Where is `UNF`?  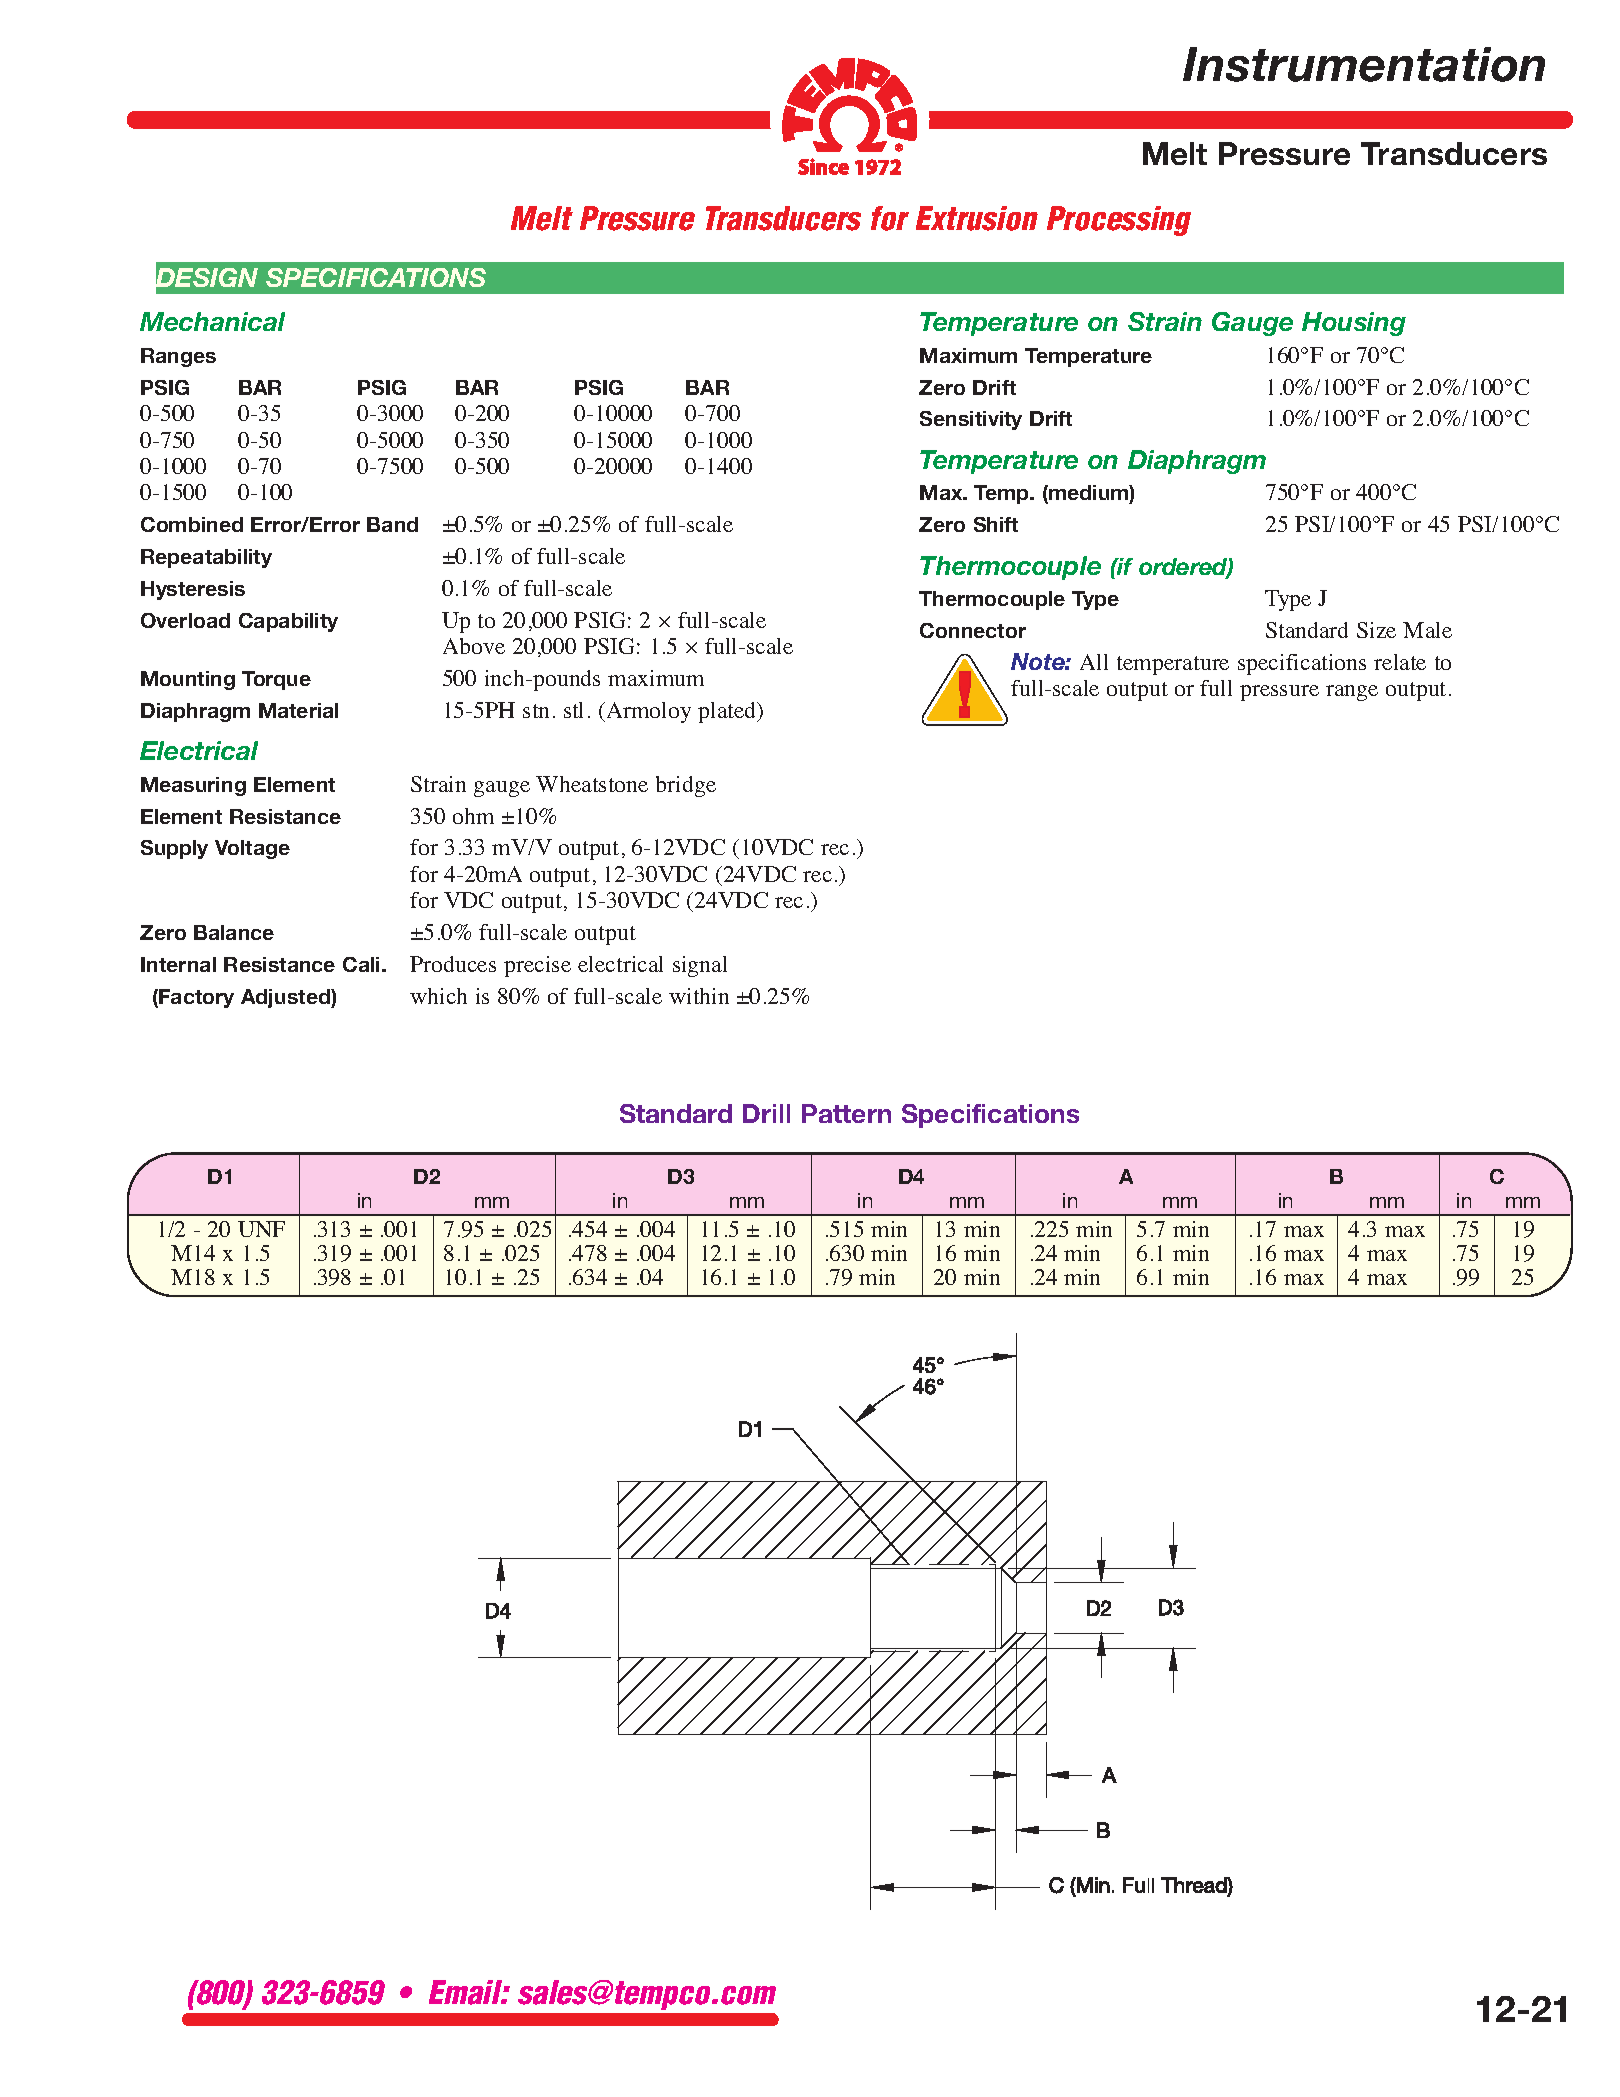
UNF is located at coordinates (261, 1229).
